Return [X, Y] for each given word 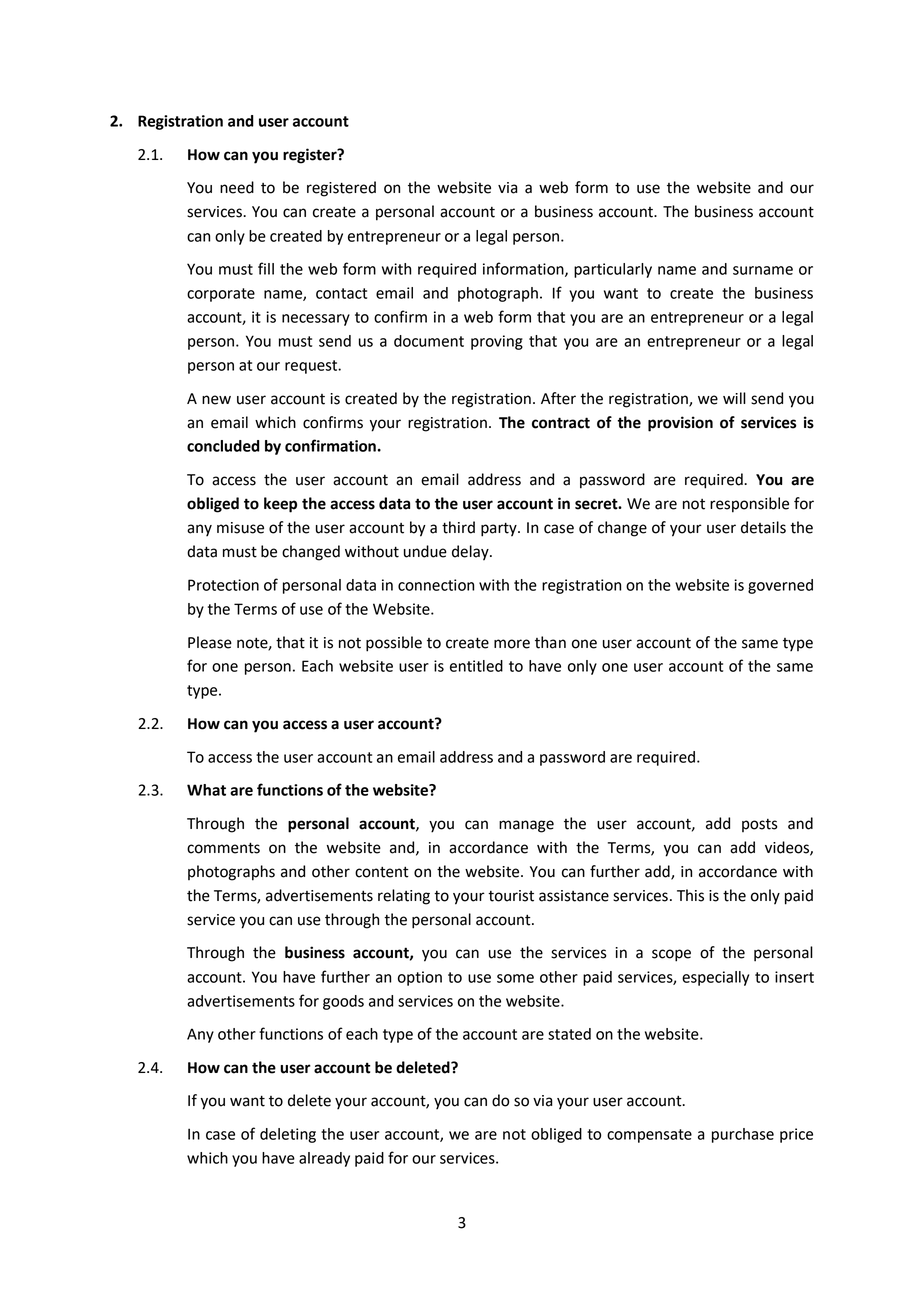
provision [680, 424]
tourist [511, 896]
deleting [288, 1135]
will [734, 398]
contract [561, 423]
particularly [613, 270]
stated [569, 1034]
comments [223, 848]
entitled [476, 666]
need [237, 187]
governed [780, 586]
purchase [743, 1135]
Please [210, 642]
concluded [223, 446]
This [690, 895]
